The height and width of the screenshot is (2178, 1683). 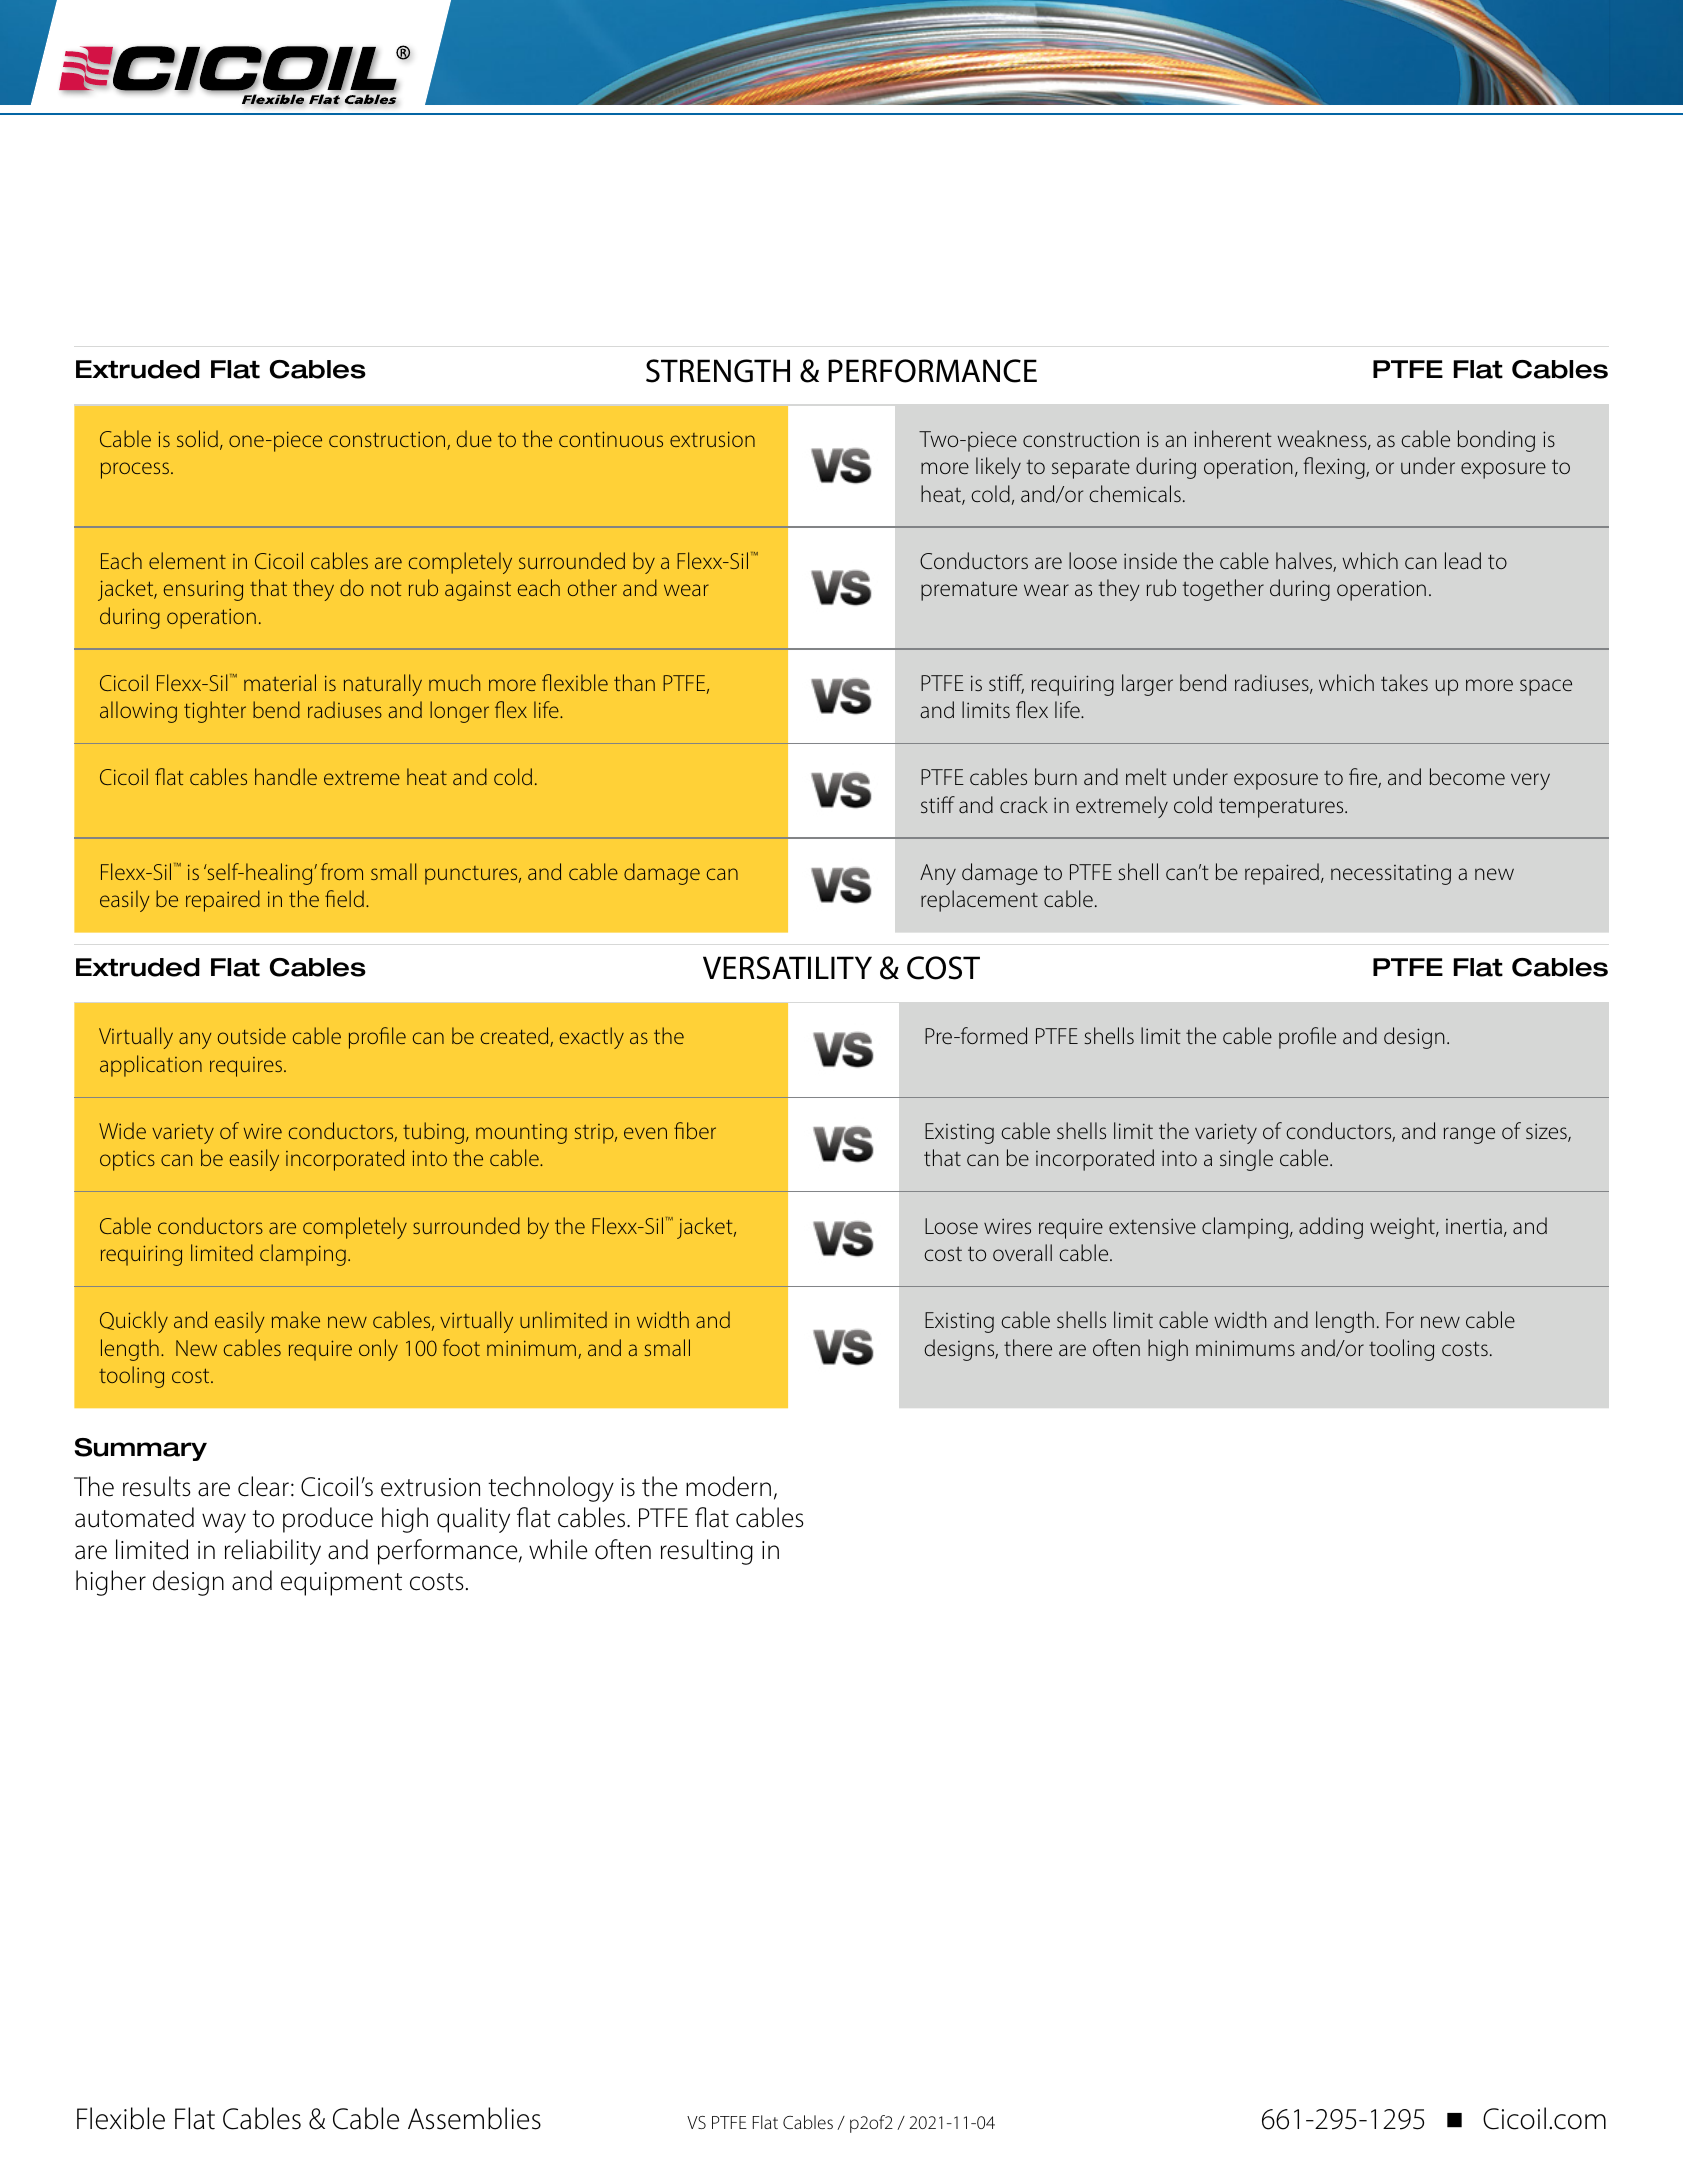 I want to click on Assemblies, so click(x=474, y=2118).
